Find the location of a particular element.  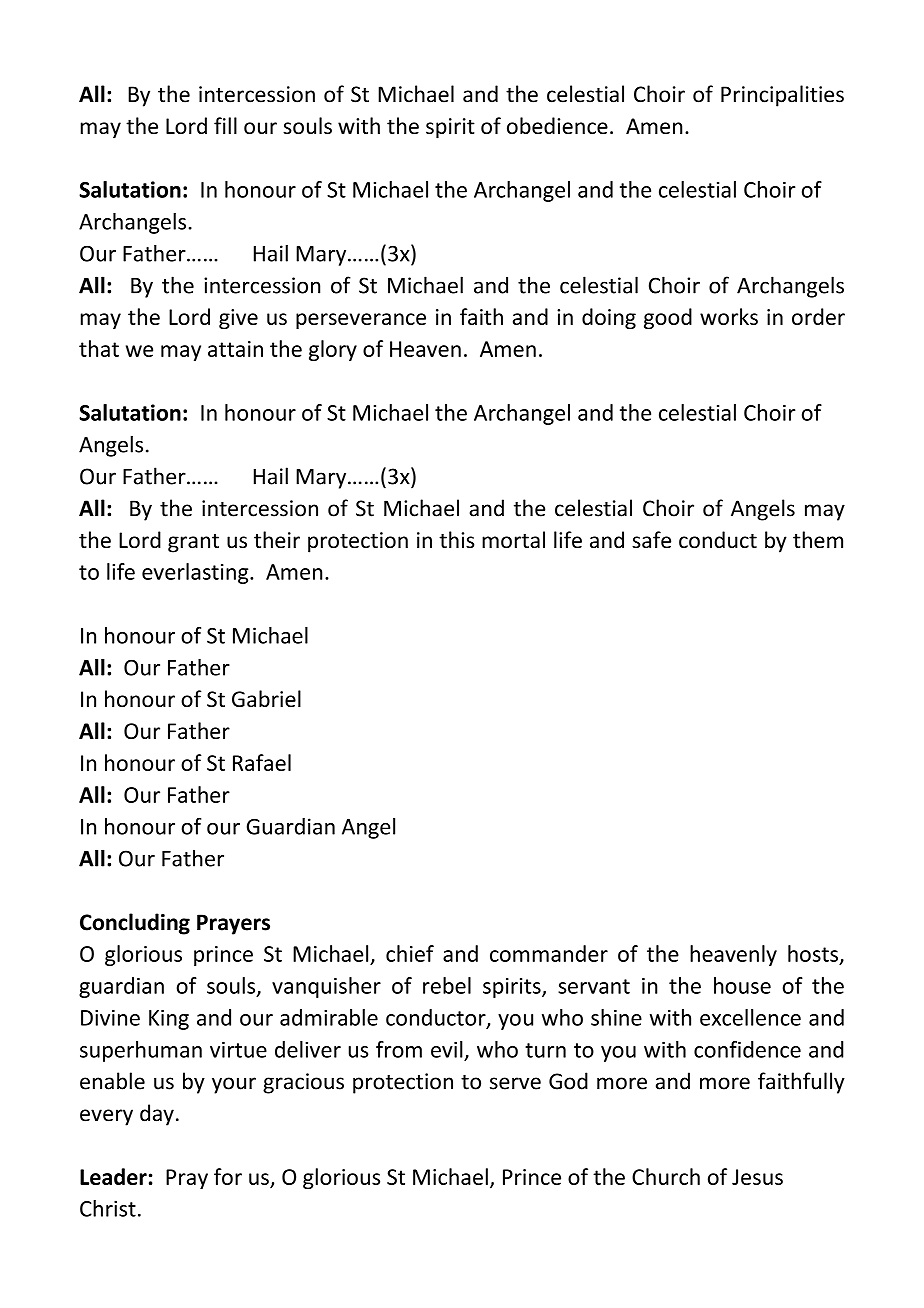

for is located at coordinates (228, 1176).
